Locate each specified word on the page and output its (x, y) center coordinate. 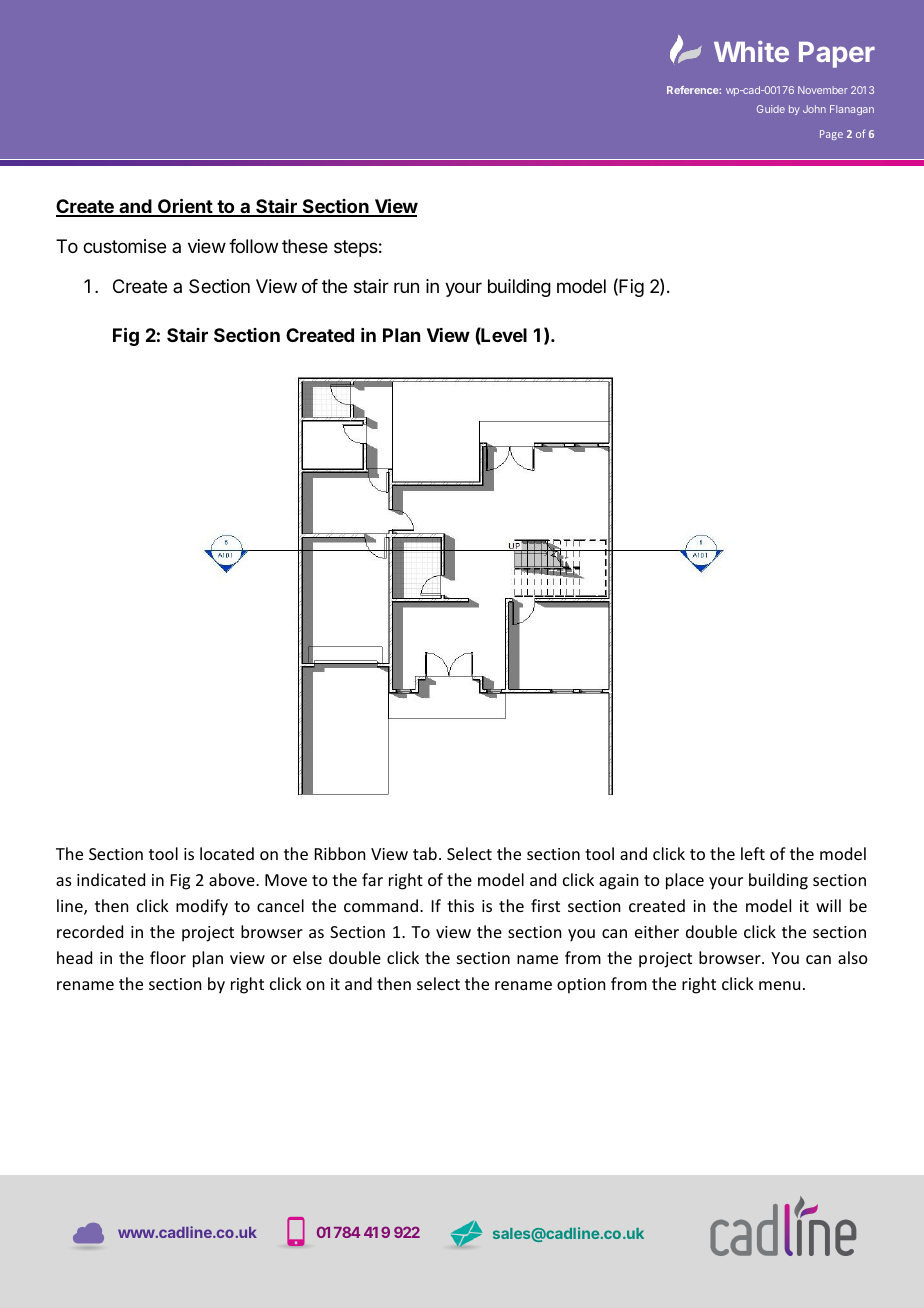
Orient (185, 207)
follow (253, 246)
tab (425, 853)
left (753, 853)
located (227, 853)
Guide (771, 109)
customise (124, 246)
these (305, 246)
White (751, 51)
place (685, 881)
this (460, 905)
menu (779, 985)
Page (831, 135)
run (406, 287)
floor (168, 957)
